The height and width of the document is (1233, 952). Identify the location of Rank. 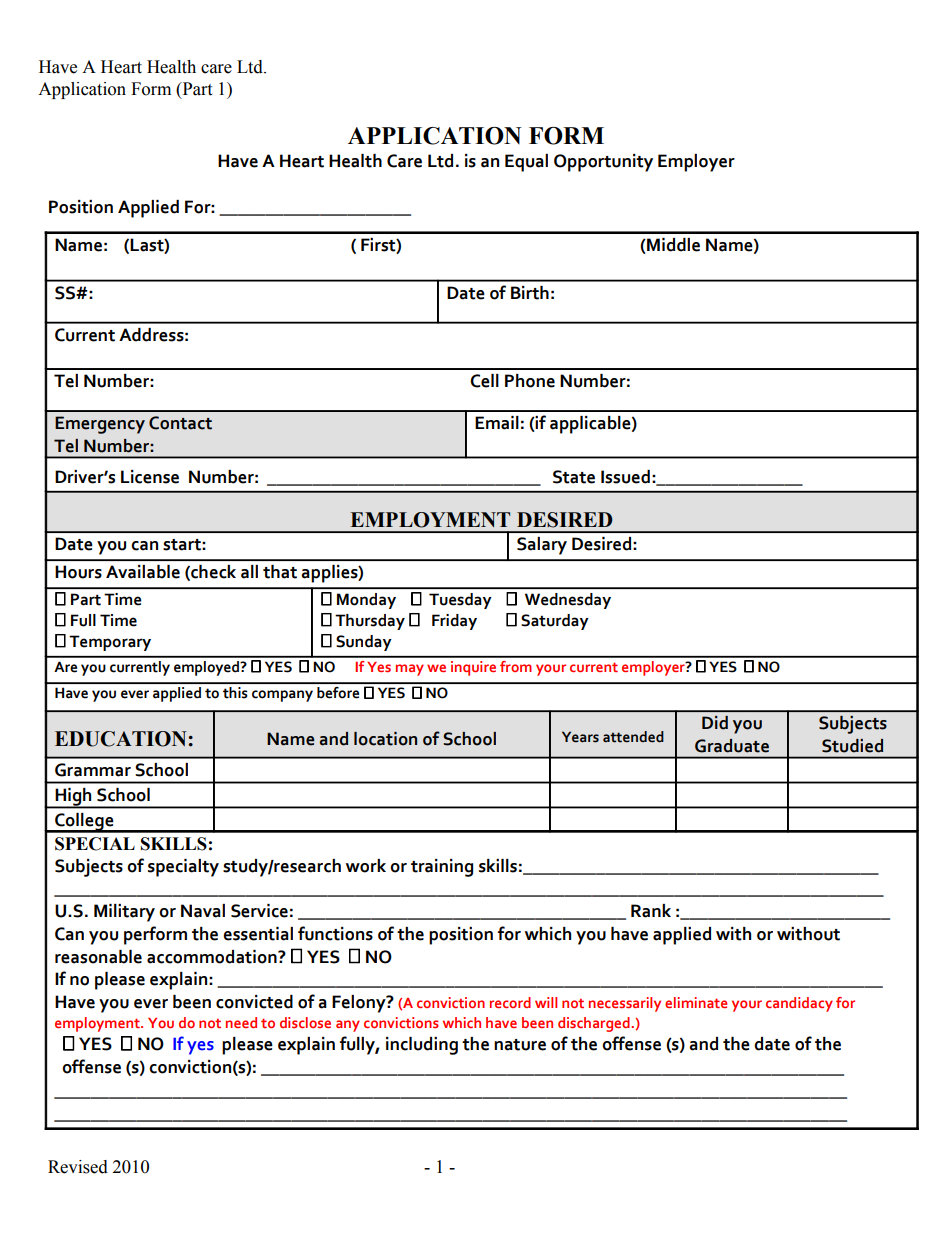
(651, 911).
